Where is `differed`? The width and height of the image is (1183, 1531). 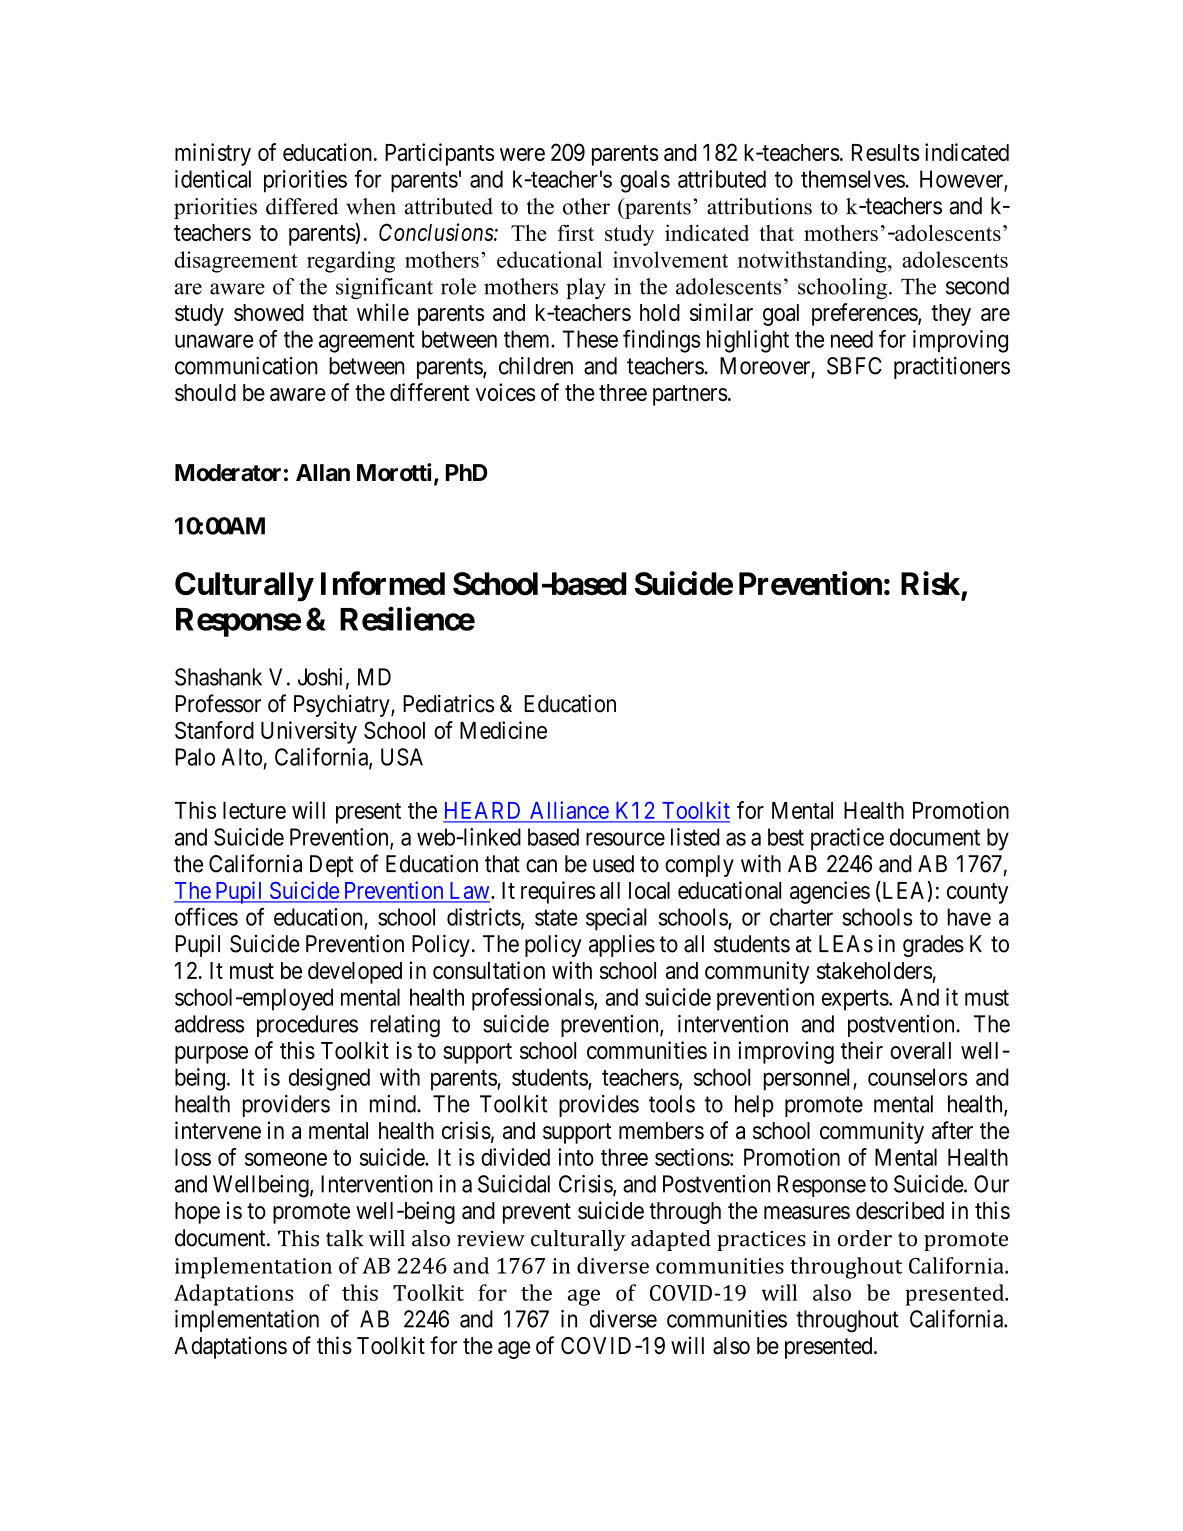 differed is located at coordinates (302, 206).
